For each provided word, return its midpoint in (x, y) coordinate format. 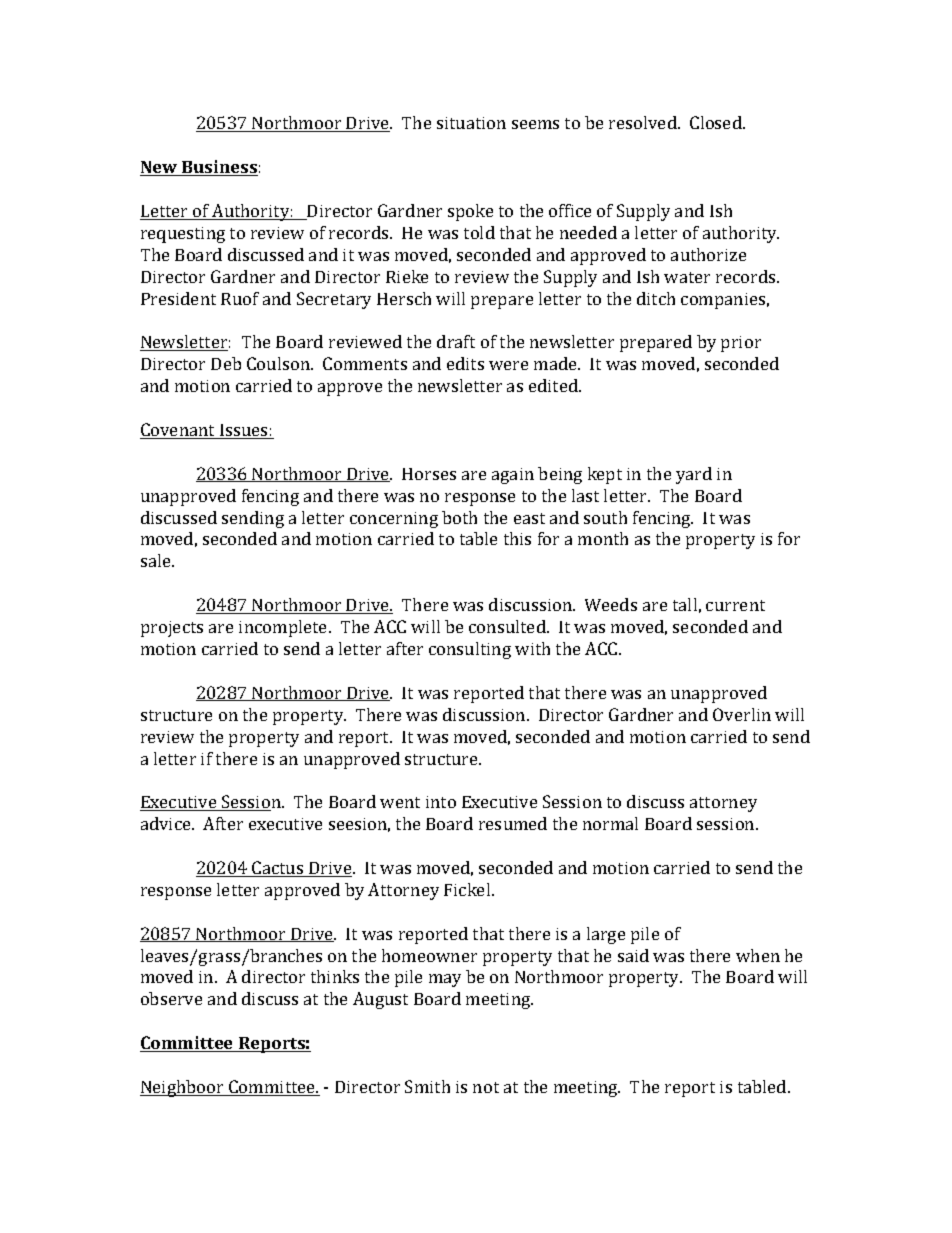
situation (471, 123)
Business (219, 168)
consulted (508, 626)
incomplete (284, 628)
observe (171, 998)
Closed (717, 122)
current (735, 605)
